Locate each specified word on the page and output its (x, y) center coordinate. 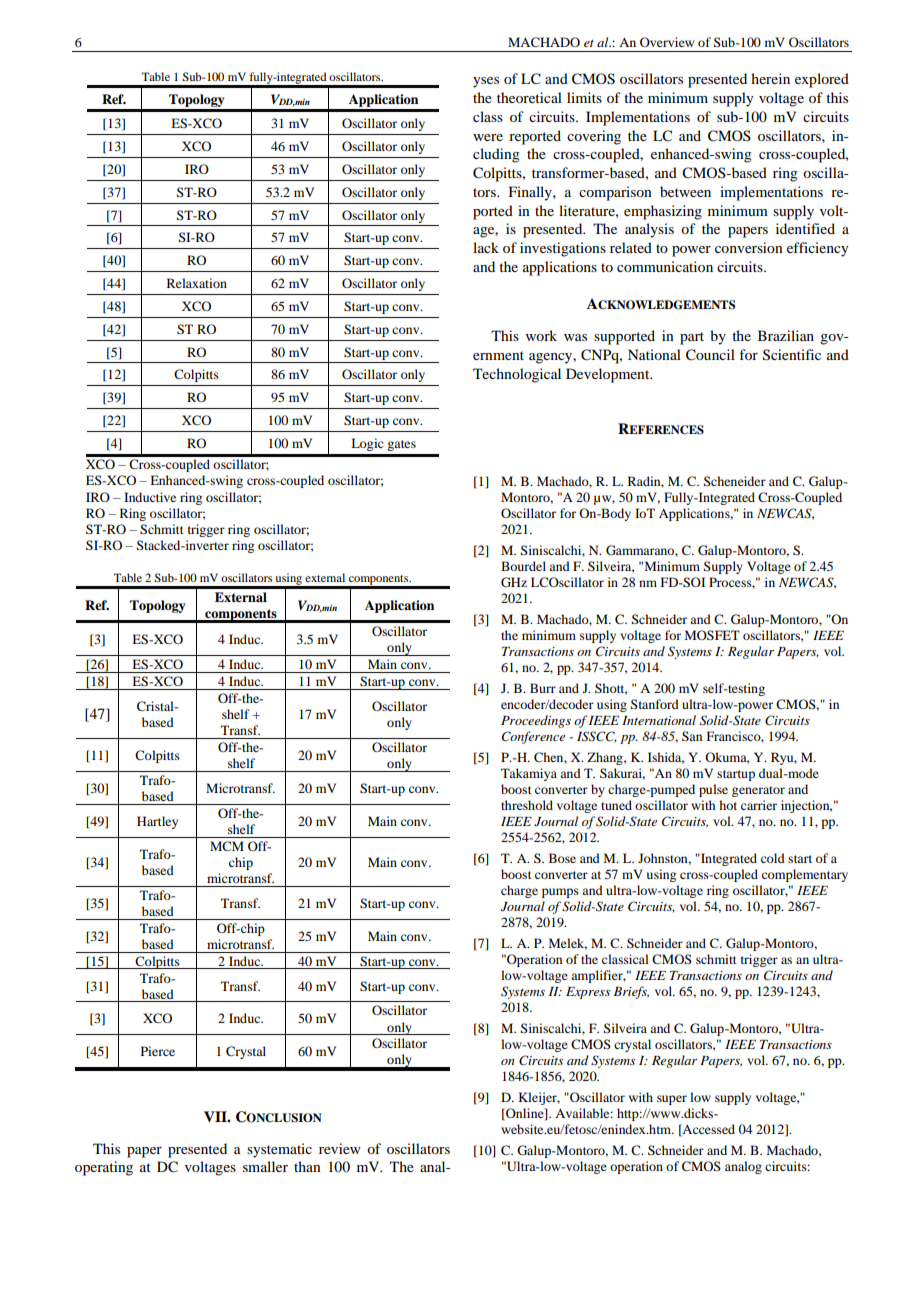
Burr (543, 688)
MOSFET (712, 635)
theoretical (529, 97)
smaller (265, 1166)
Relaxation (197, 283)
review (340, 1148)
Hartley (157, 822)
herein (770, 78)
